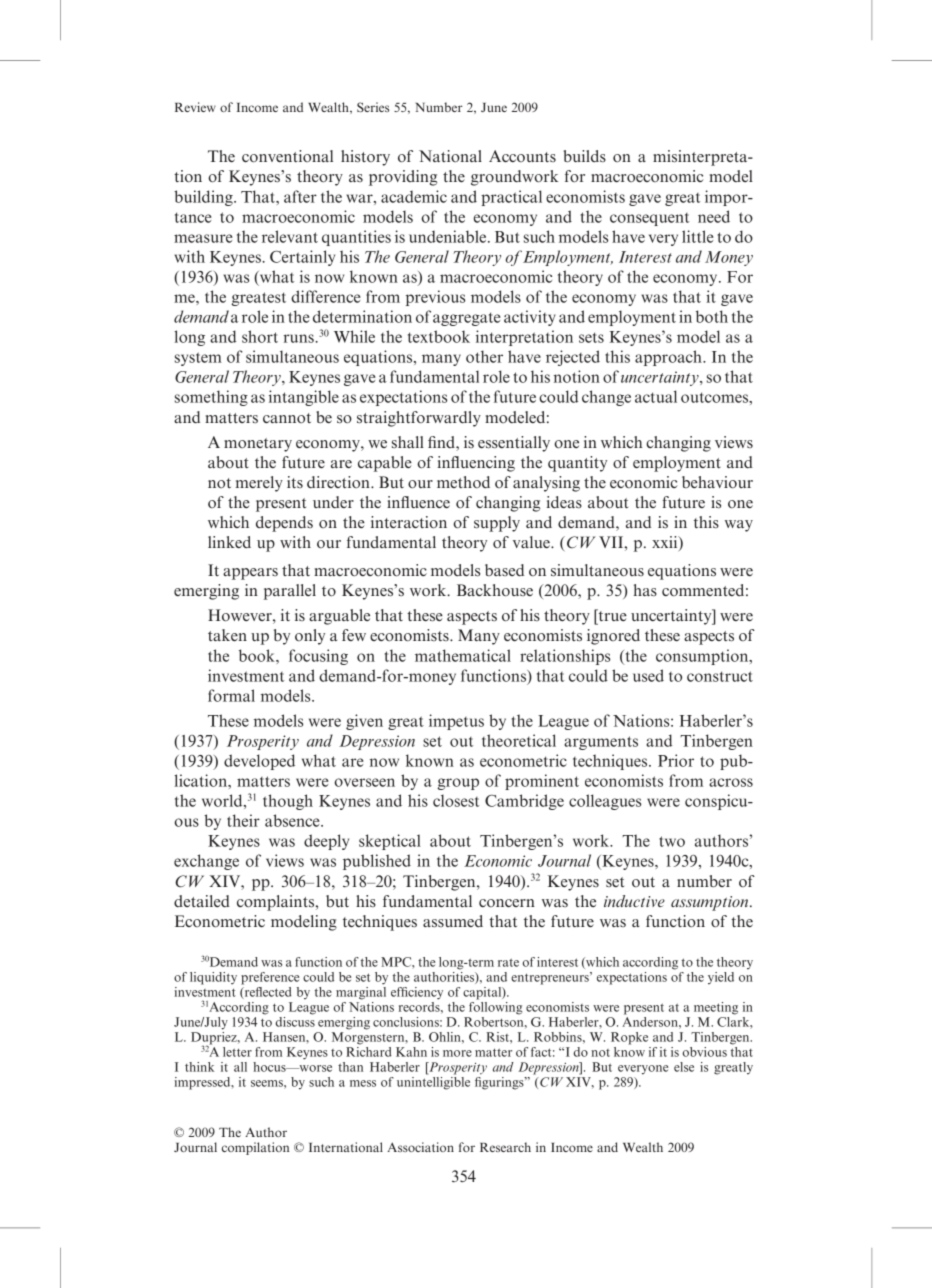  I want to click on mathematical, so click(463, 655).
